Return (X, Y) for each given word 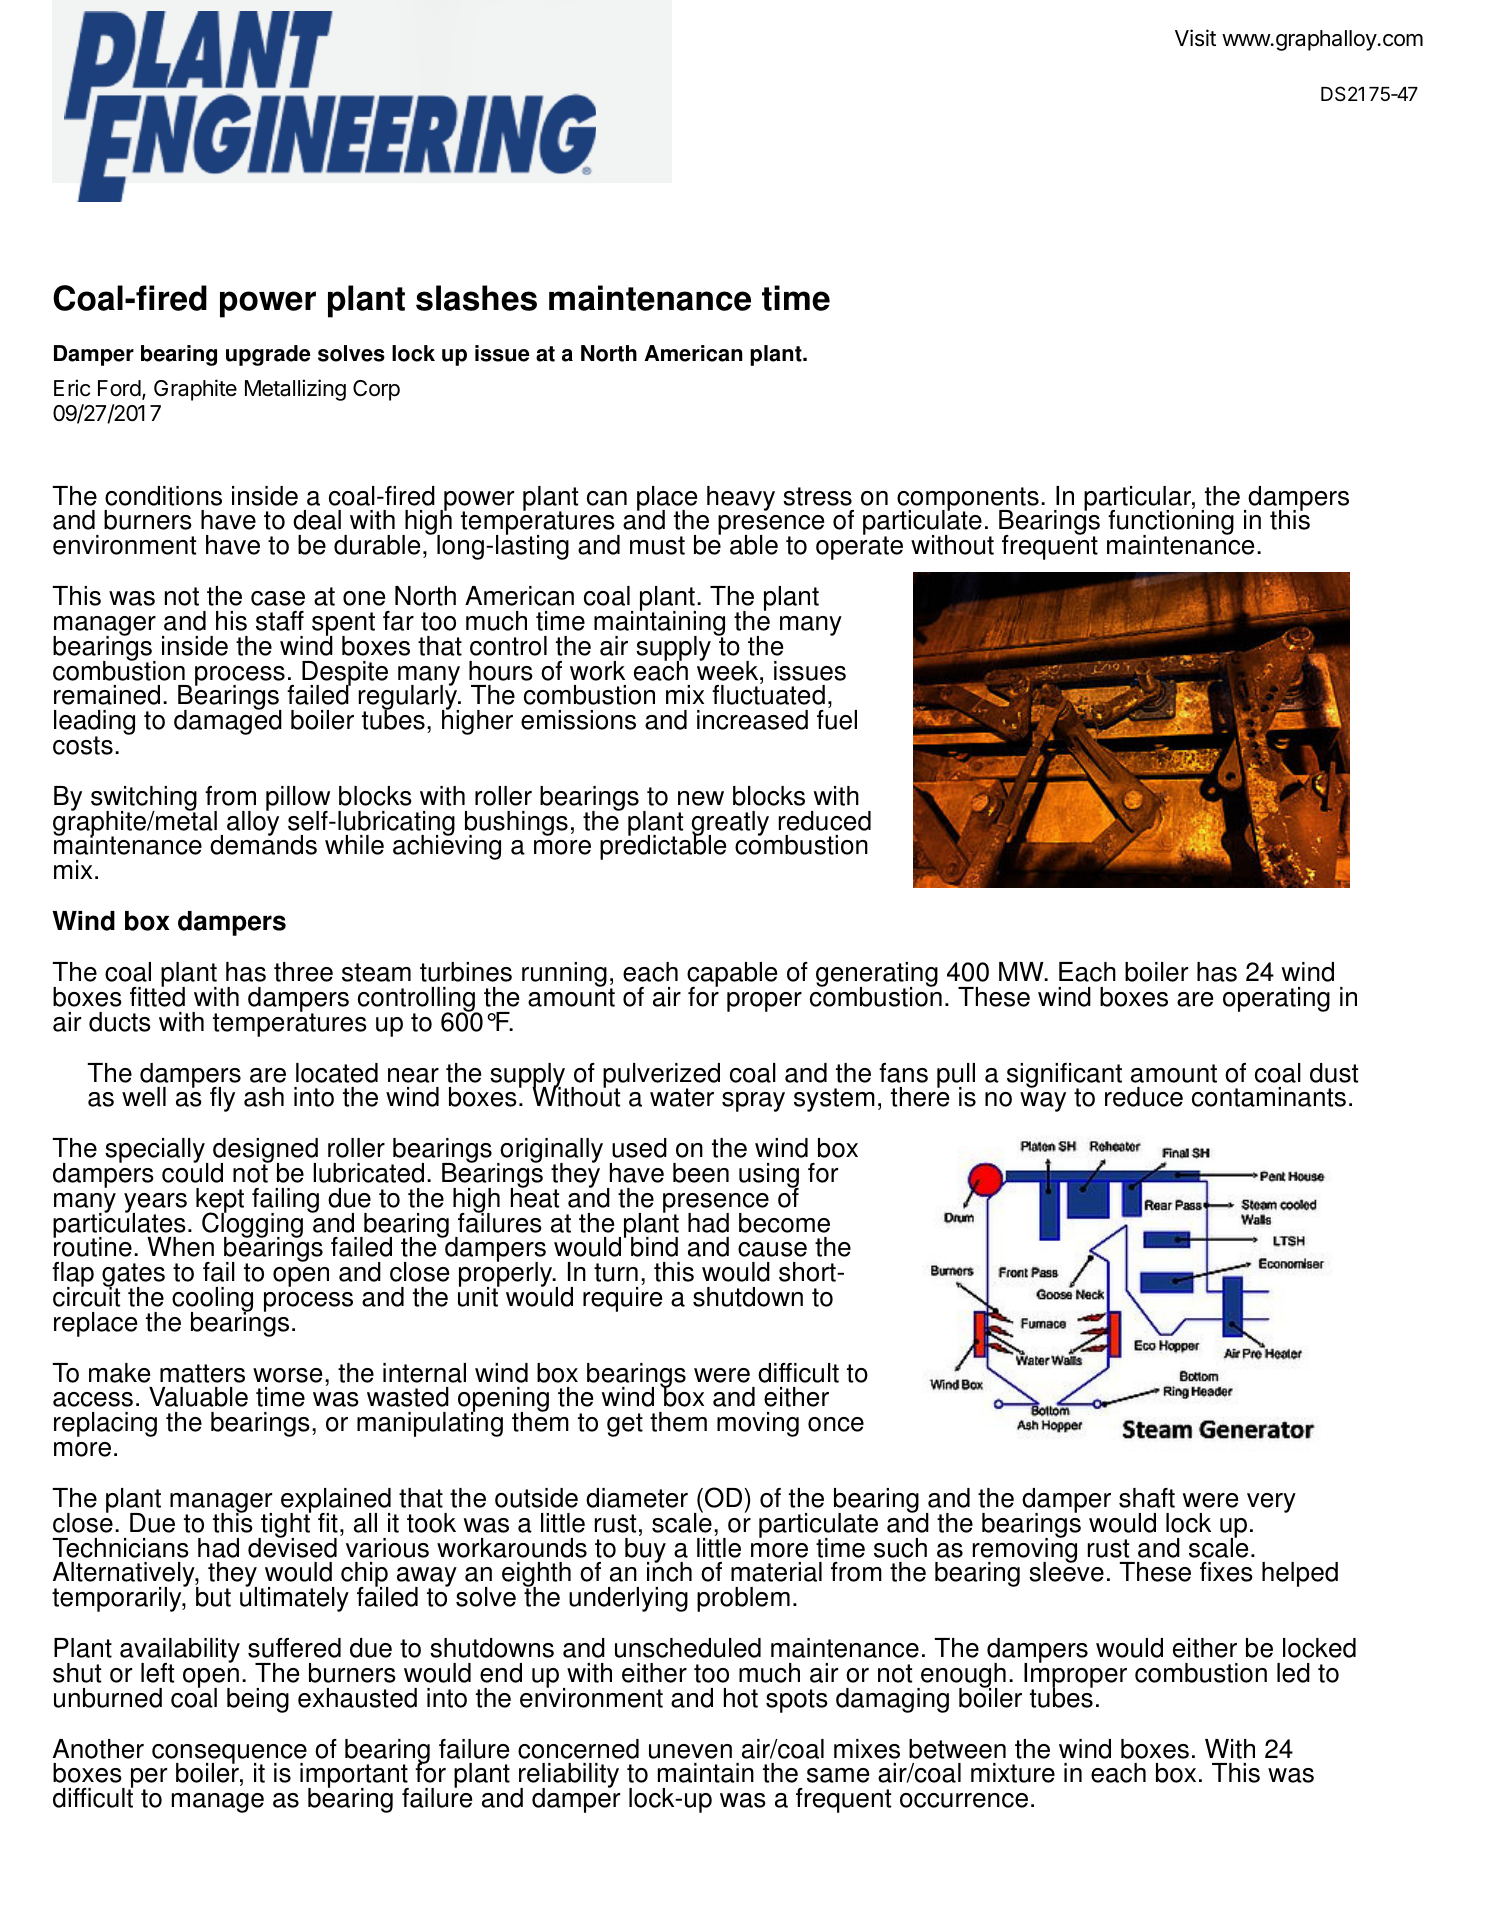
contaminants (1269, 1097)
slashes (476, 298)
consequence (229, 1755)
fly (222, 1099)
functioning (1171, 523)
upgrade (268, 355)
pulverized (661, 1076)
